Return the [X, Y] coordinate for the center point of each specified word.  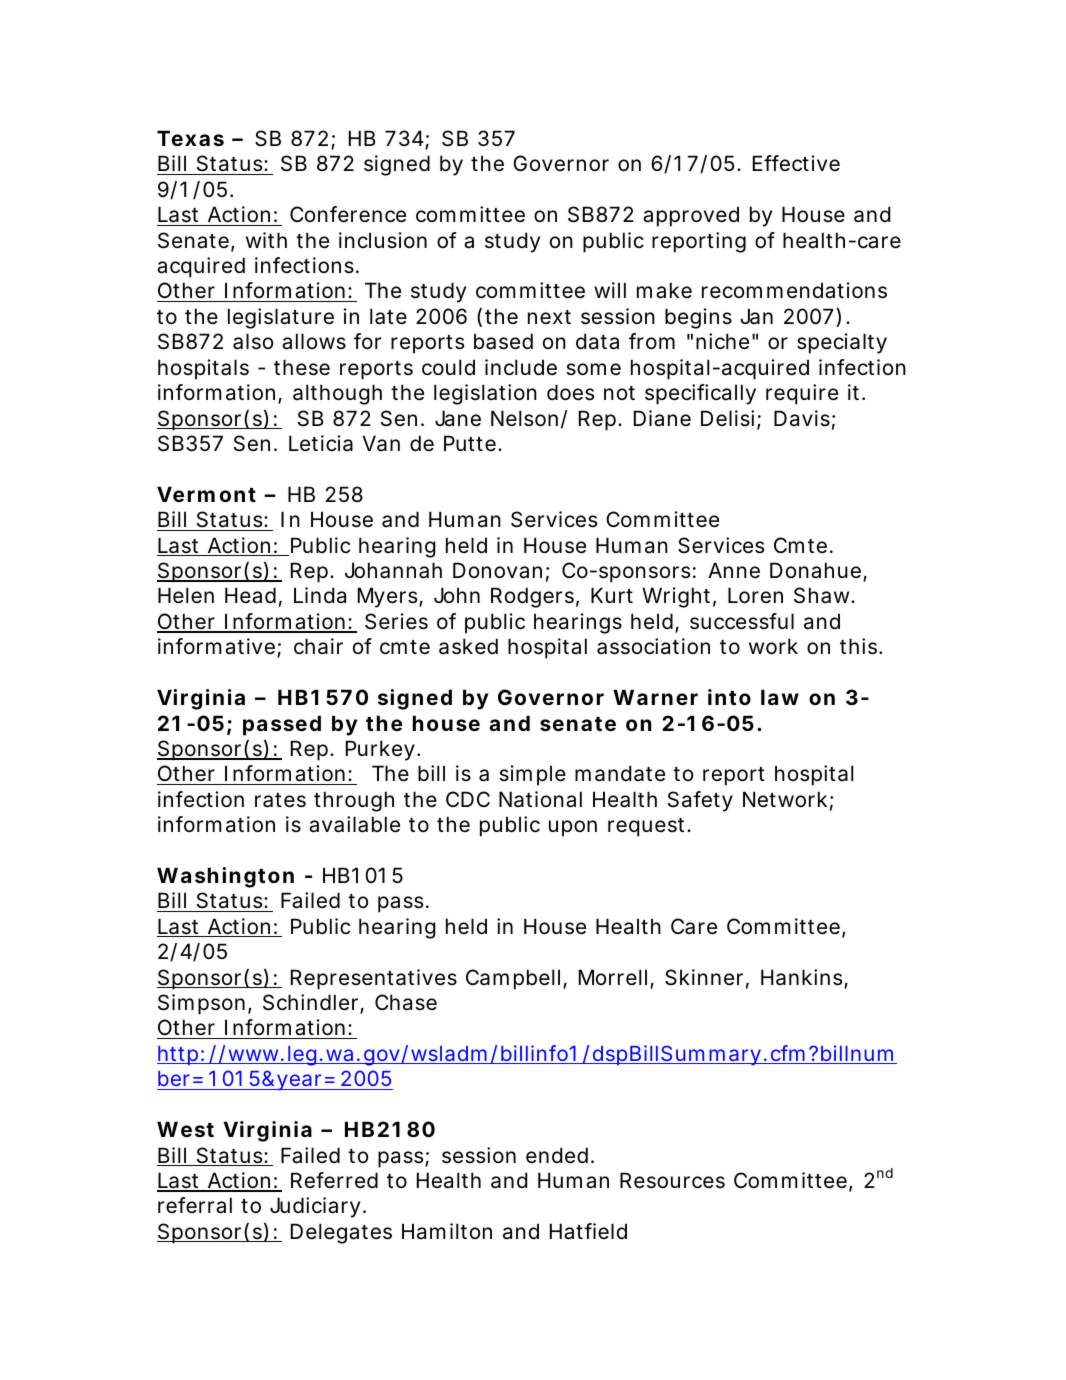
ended [559, 1155]
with [266, 240]
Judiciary [317, 1207]
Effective [796, 163]
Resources [672, 1180]
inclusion [383, 240]
